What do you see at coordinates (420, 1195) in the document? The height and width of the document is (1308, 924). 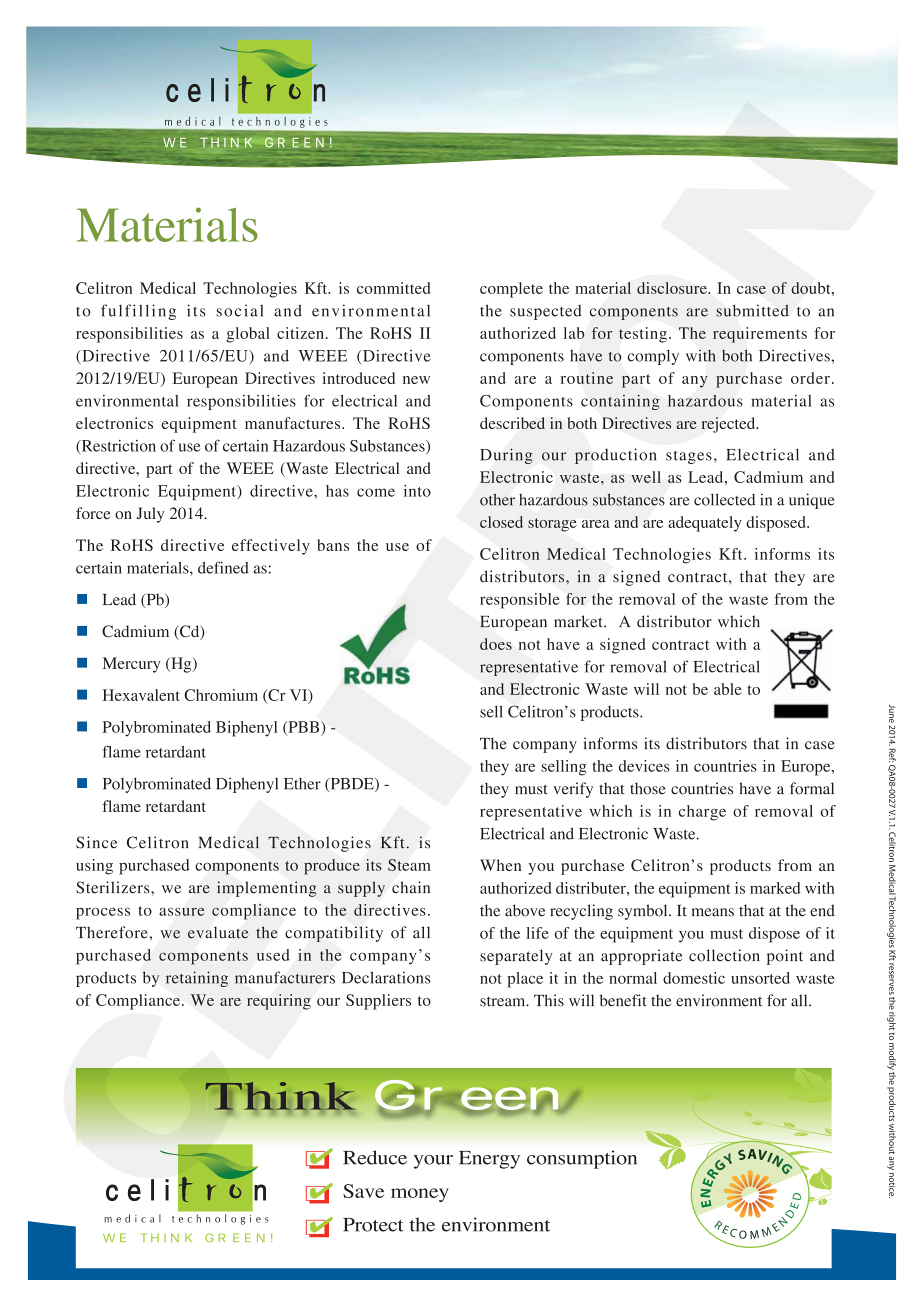 I see `money` at bounding box center [420, 1195].
